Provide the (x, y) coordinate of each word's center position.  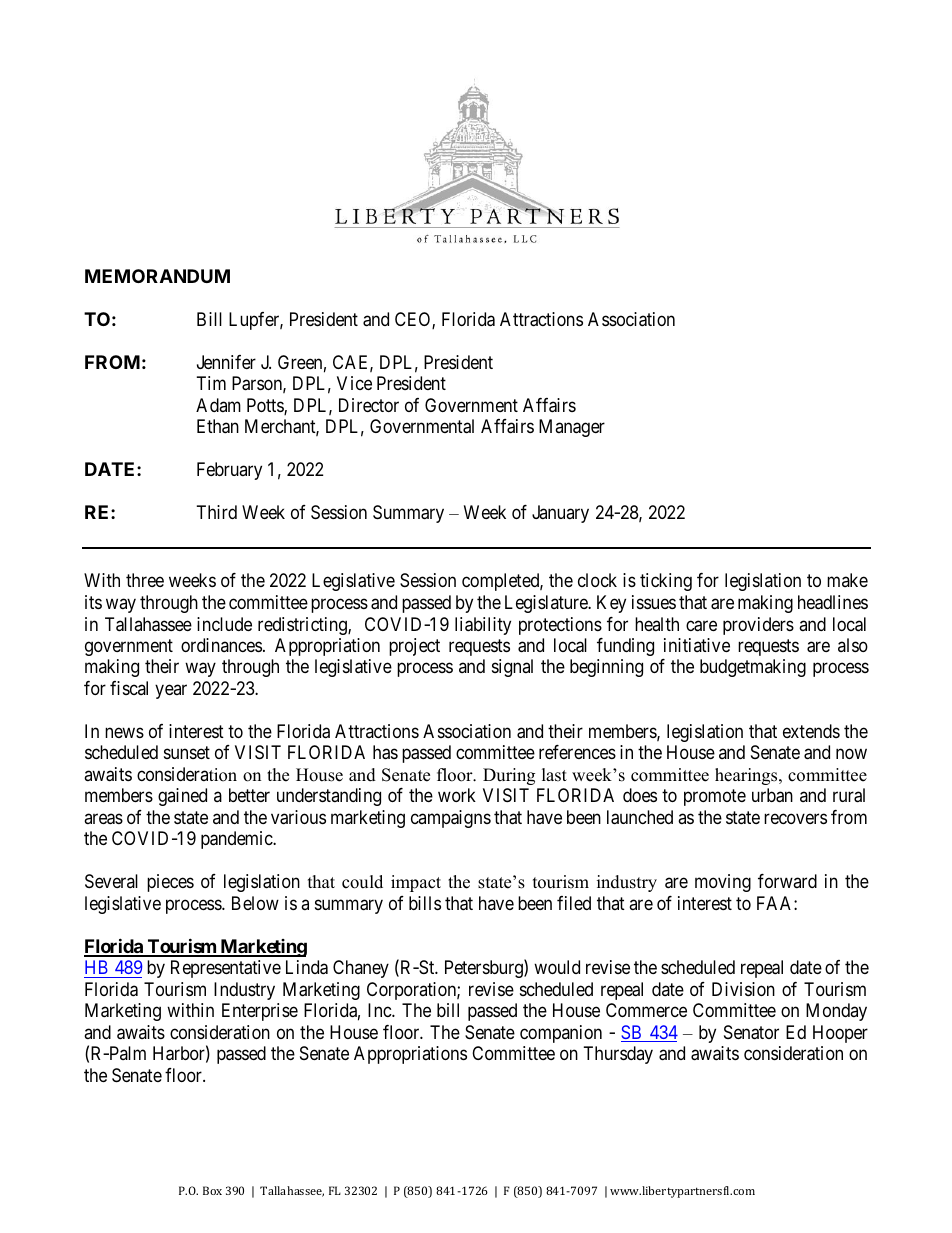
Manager (572, 428)
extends (811, 731)
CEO (414, 320)
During (509, 776)
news (124, 732)
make (847, 580)
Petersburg (485, 969)
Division (743, 989)
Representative (226, 969)
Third (217, 512)
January (560, 514)
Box (212, 1190)
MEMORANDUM (157, 276)
